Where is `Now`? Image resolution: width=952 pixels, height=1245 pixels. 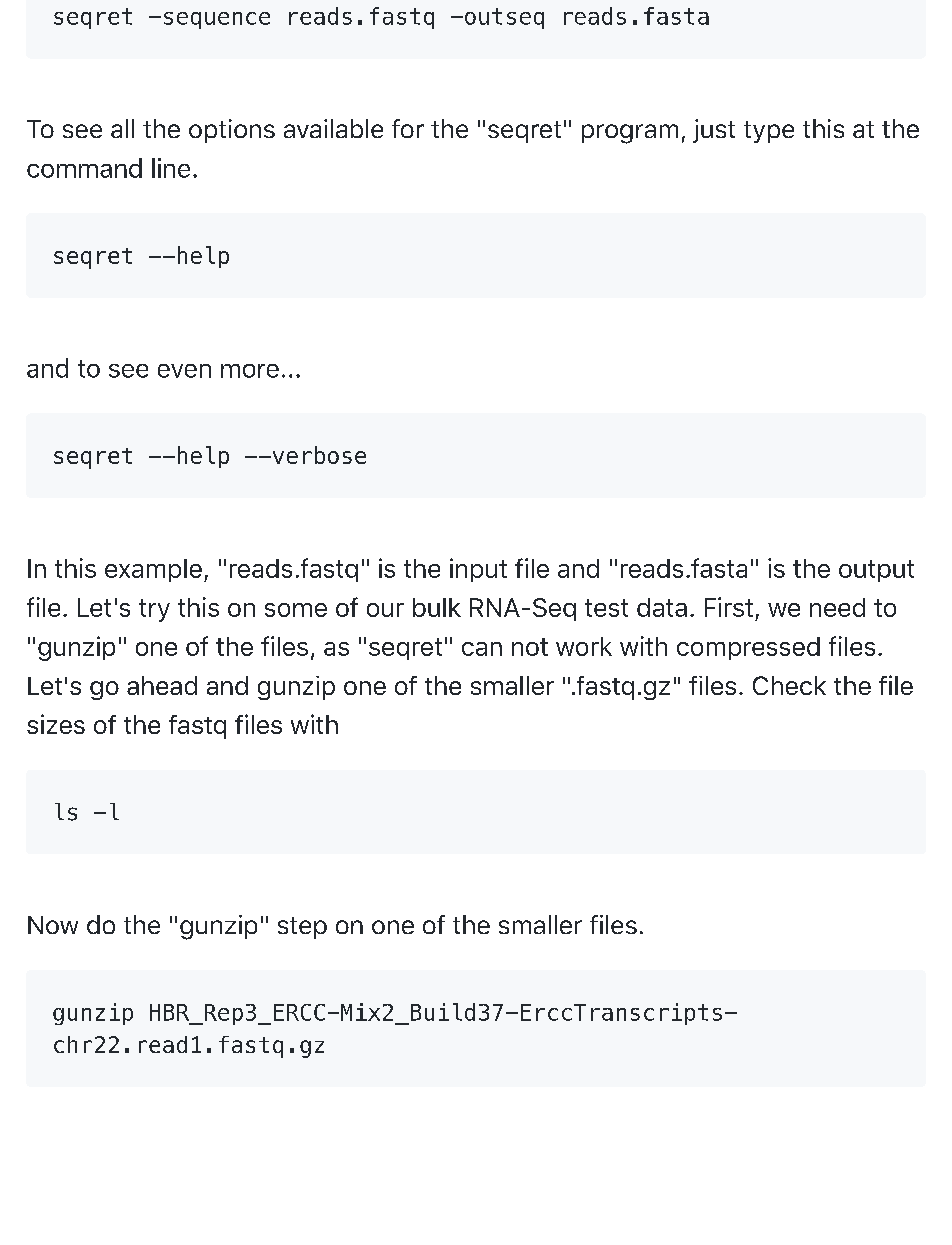 Now is located at coordinates (53, 925).
